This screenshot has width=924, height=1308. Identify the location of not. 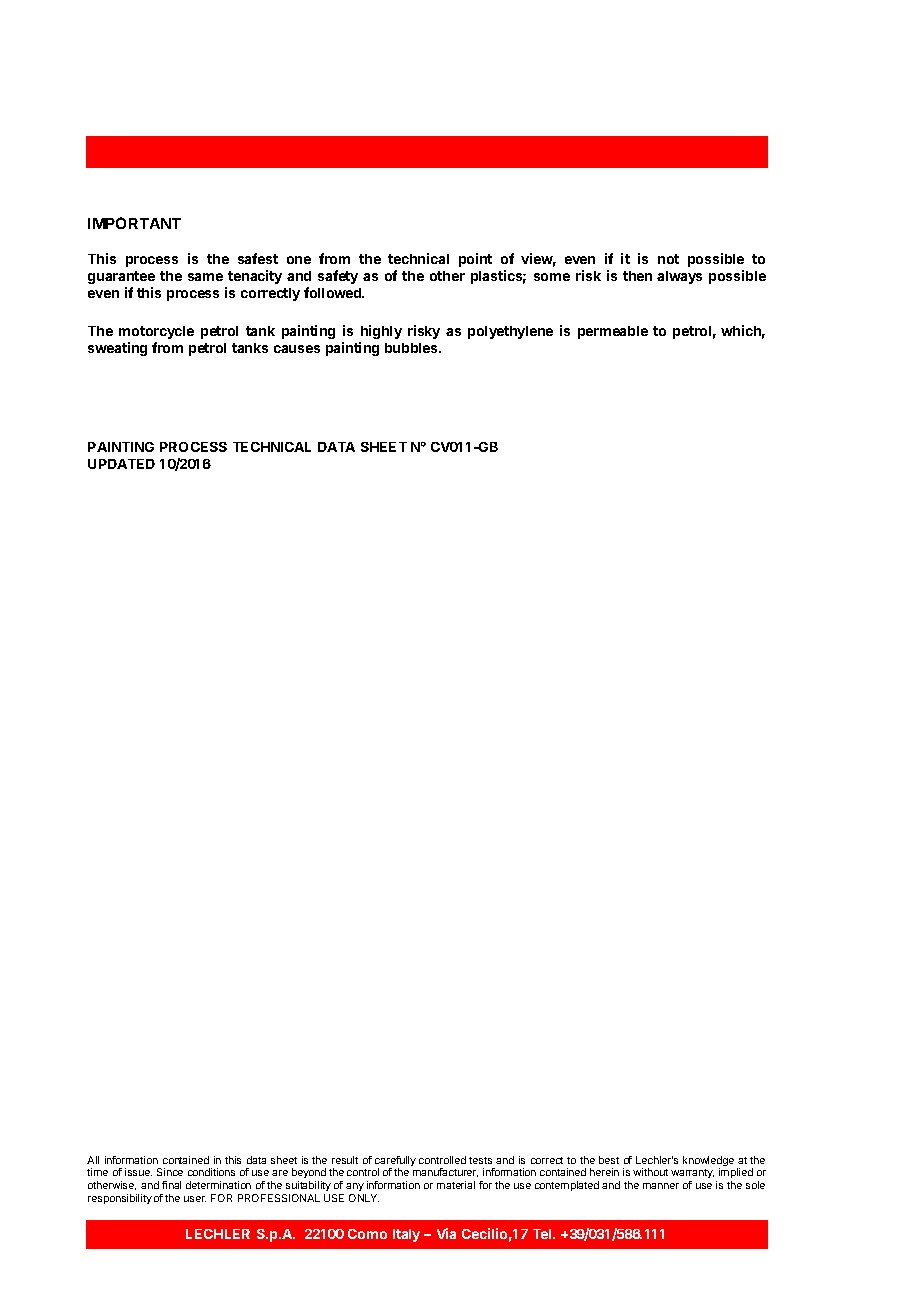
(668, 259).
